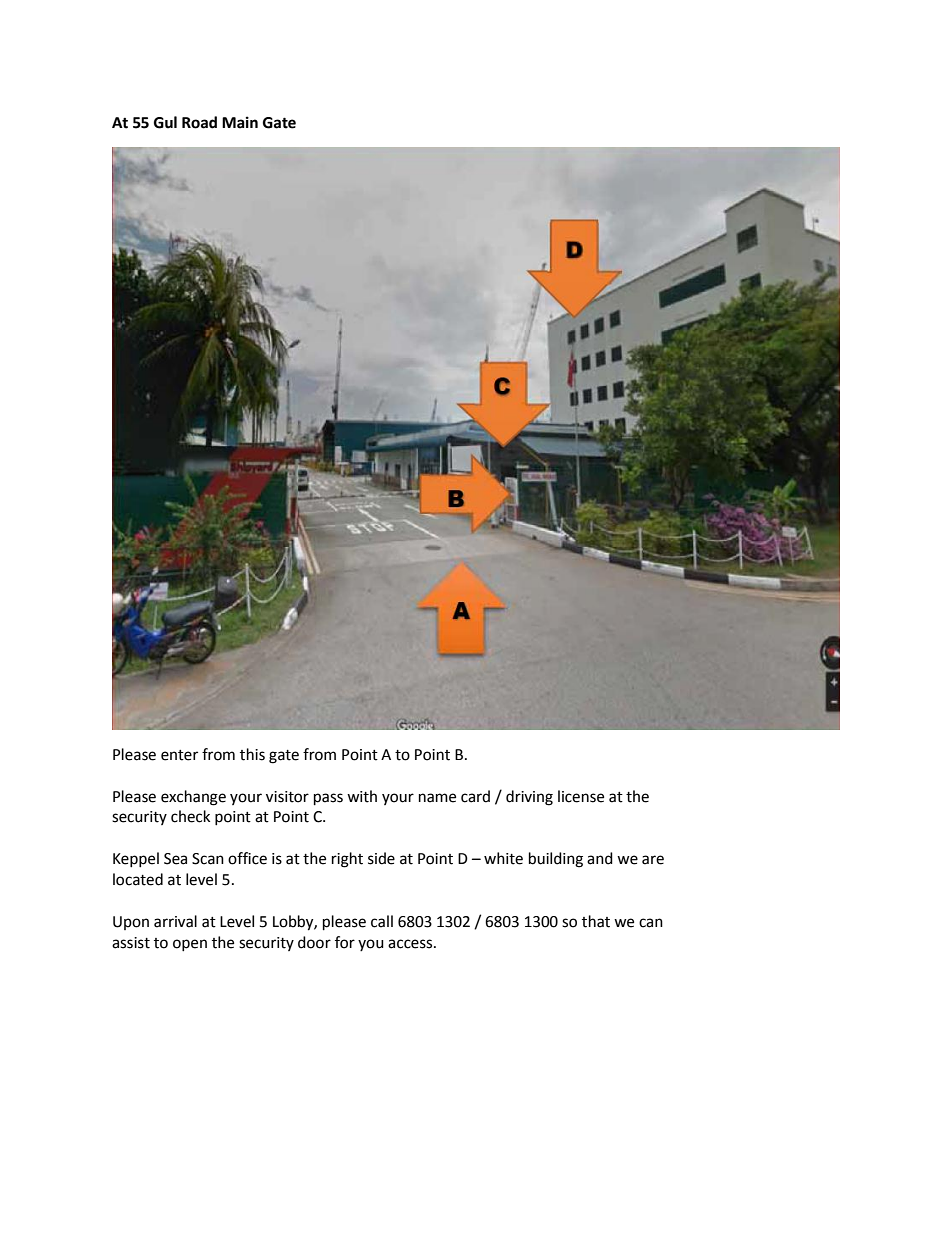  What do you see at coordinates (175, 921) in the screenshot?
I see `arrival` at bounding box center [175, 921].
